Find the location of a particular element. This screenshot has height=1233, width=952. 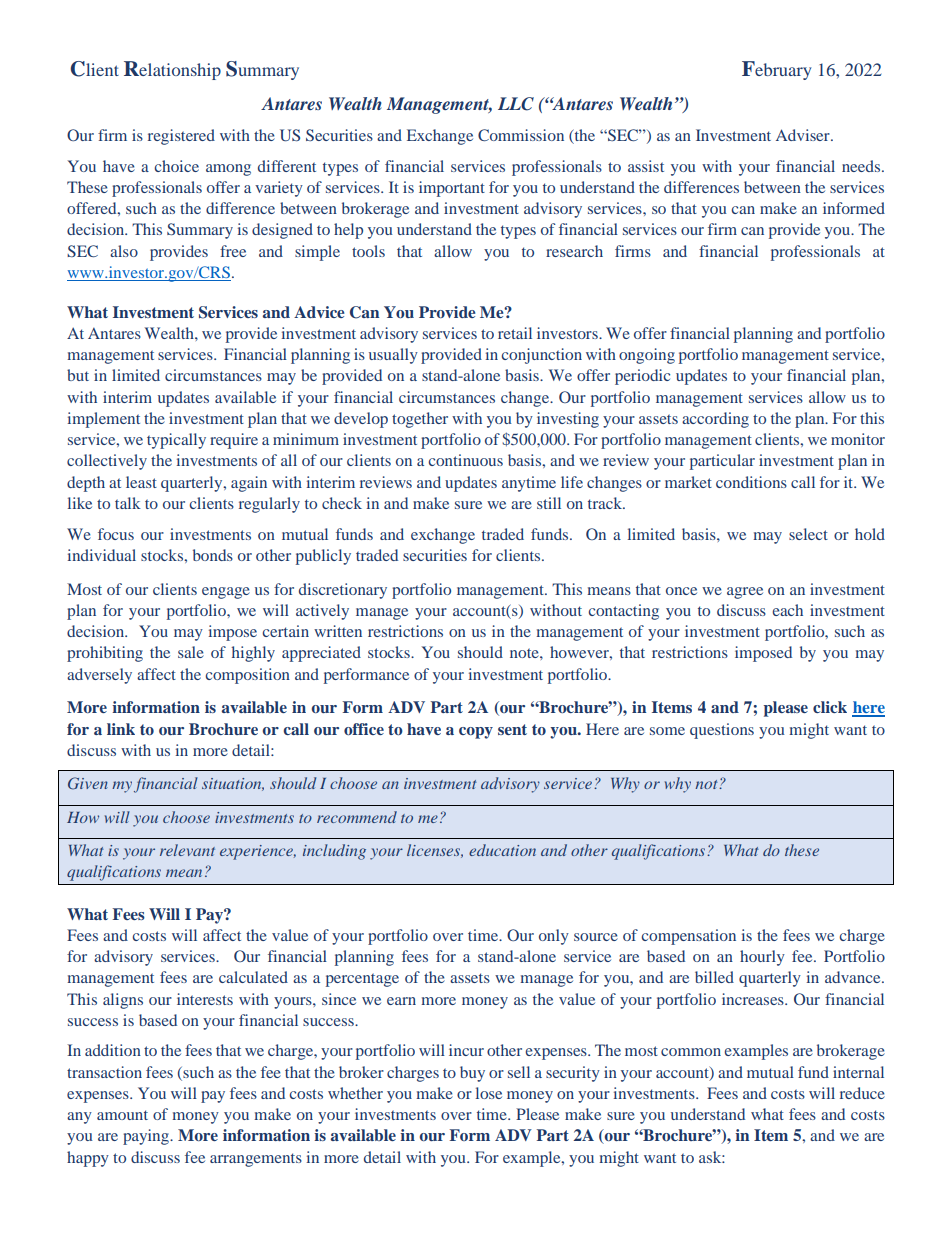

relevant is located at coordinates (187, 850).
